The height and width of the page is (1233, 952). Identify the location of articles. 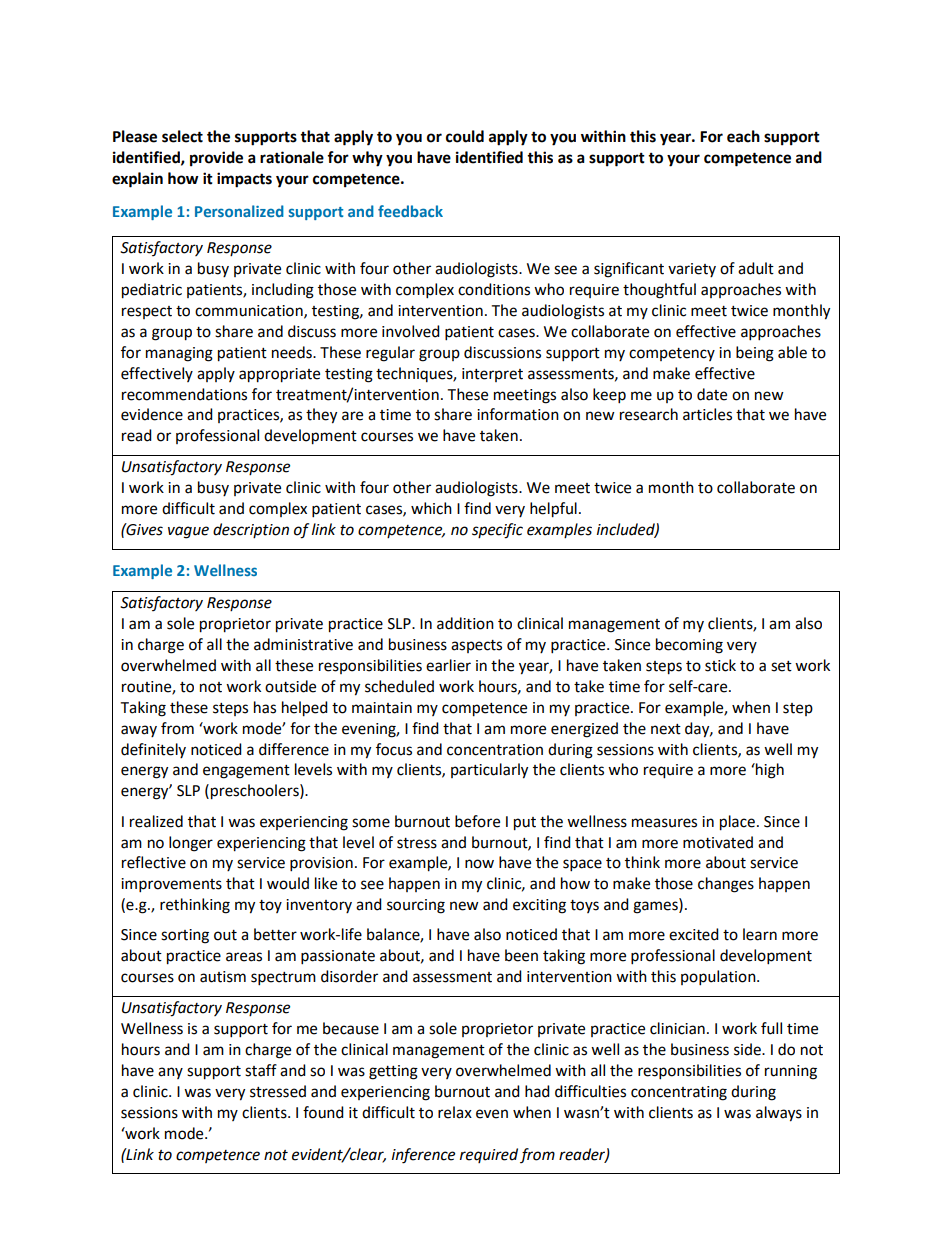
(707, 414).
